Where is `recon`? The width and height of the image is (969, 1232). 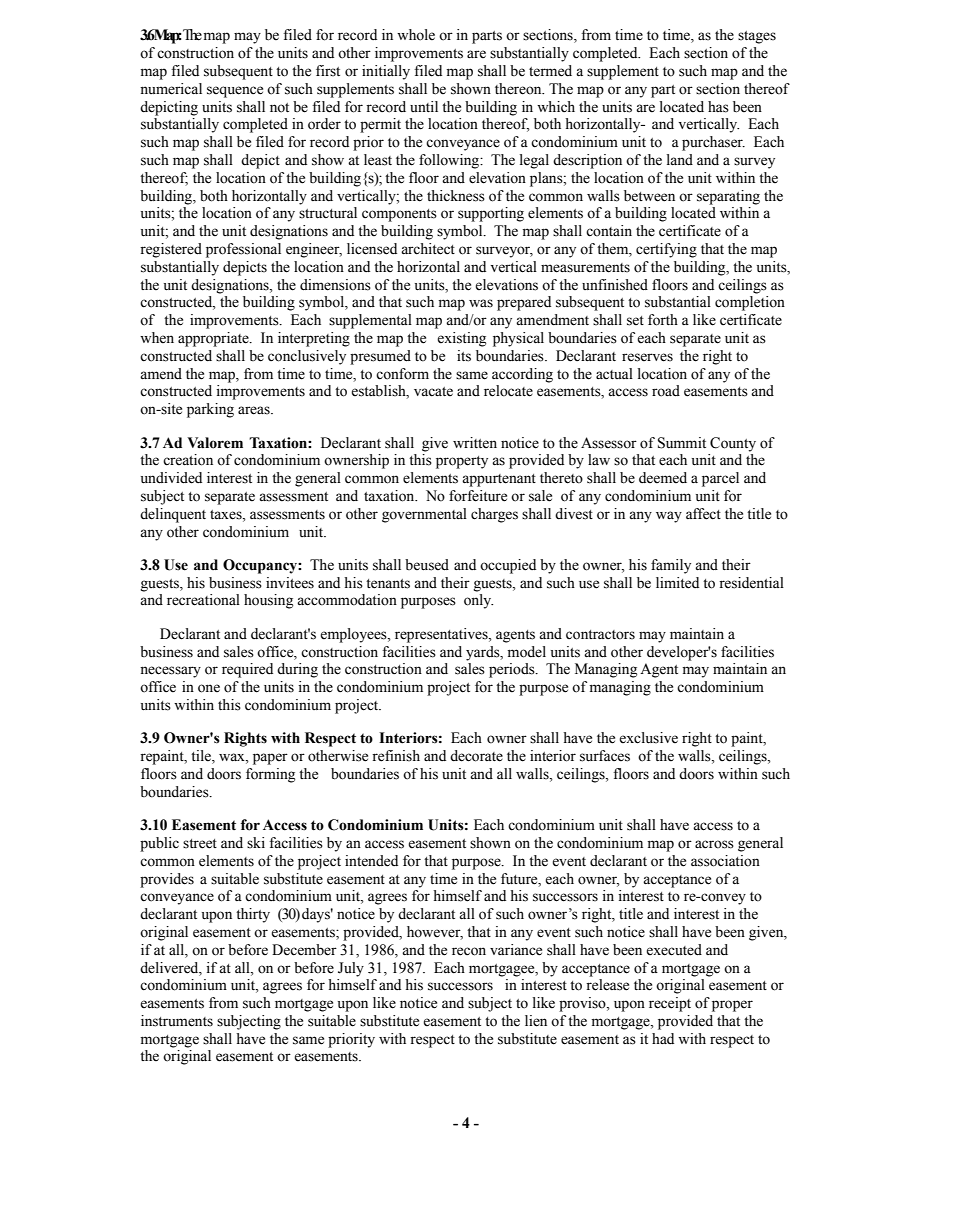 recon is located at coordinates (469, 951).
